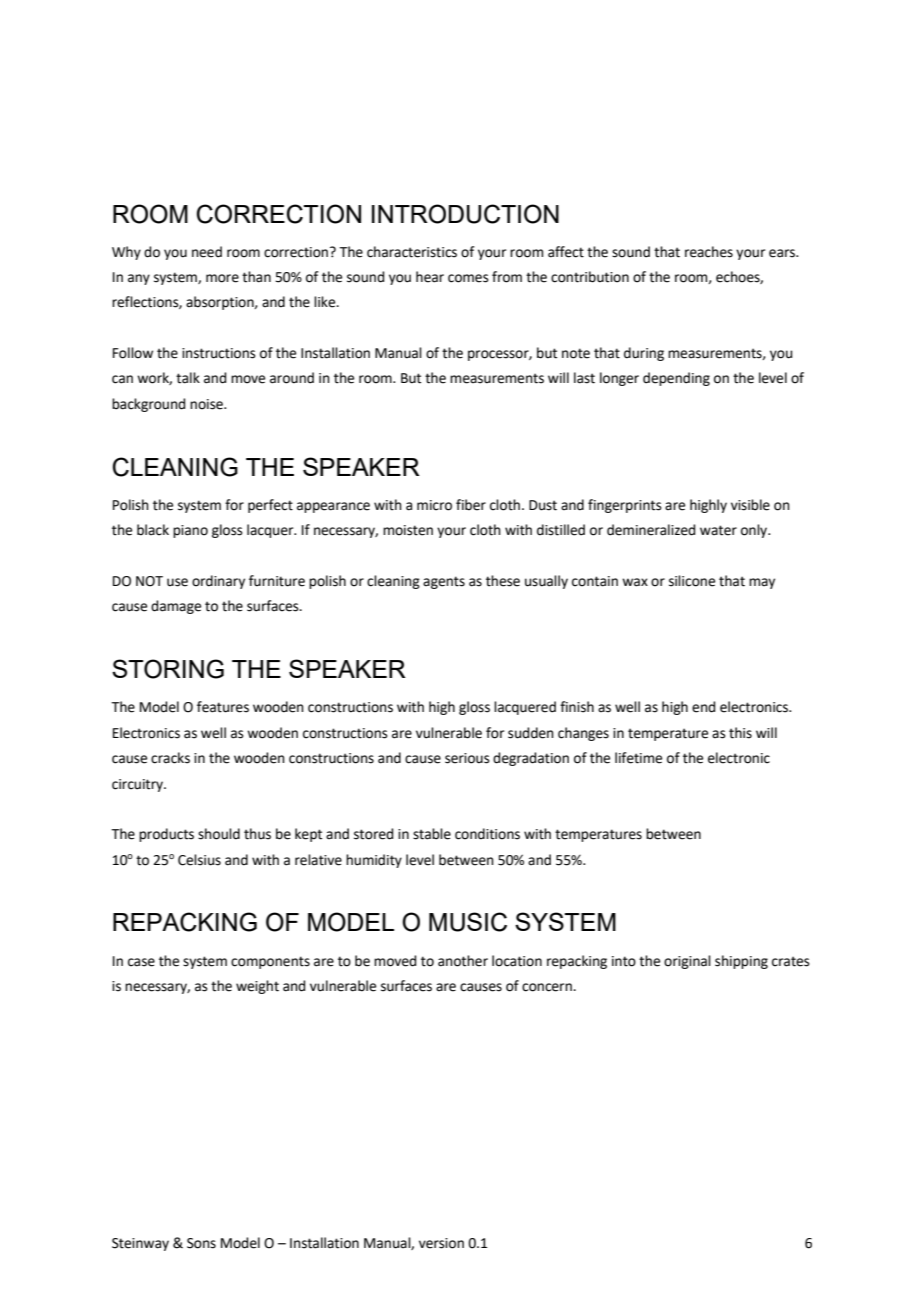 This screenshot has height=1308, width=924. Describe the element at coordinates (257, 987) in the screenshot. I see `weight` at that location.
